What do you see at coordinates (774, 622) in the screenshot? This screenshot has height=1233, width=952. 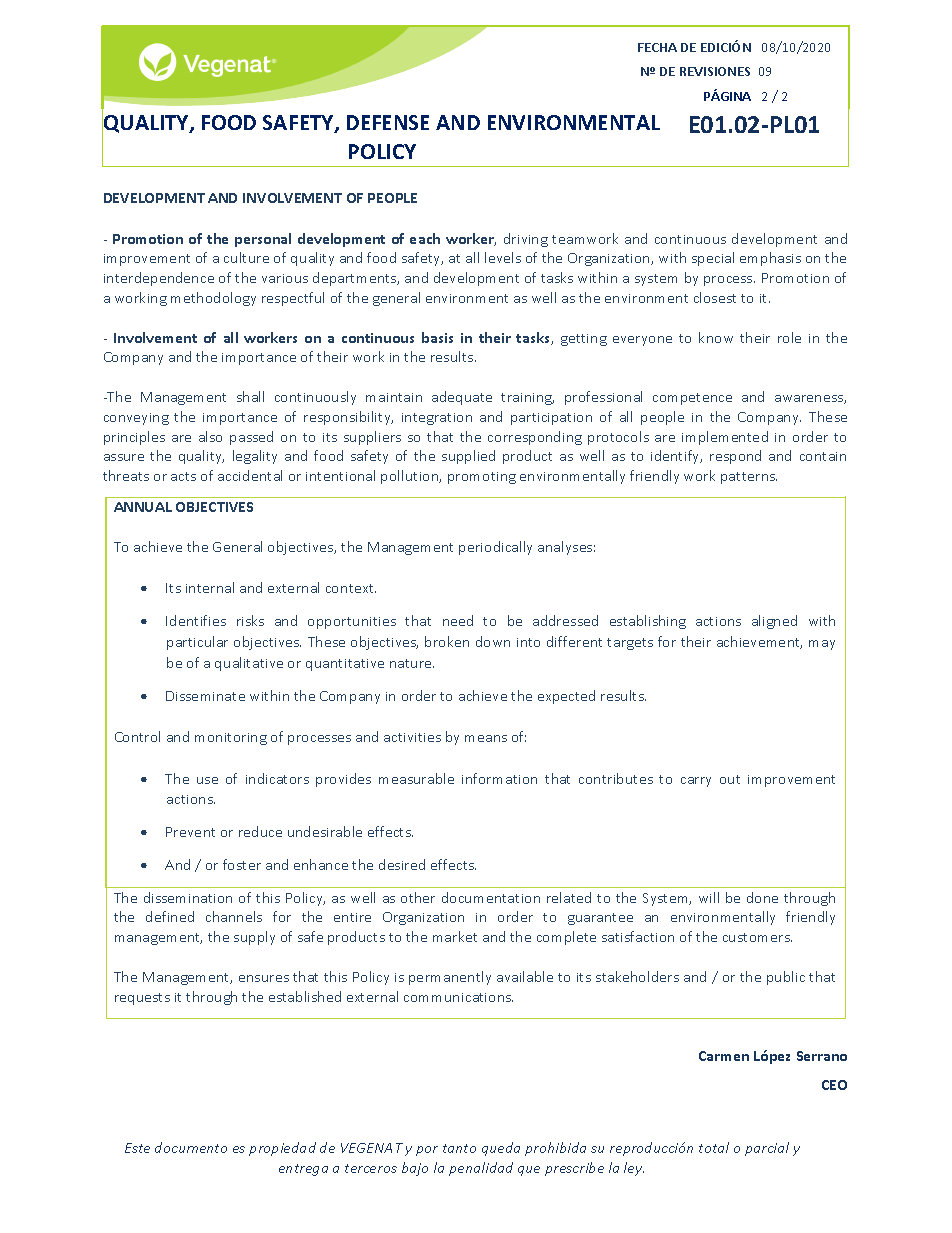 I see `aligned` at bounding box center [774, 622].
